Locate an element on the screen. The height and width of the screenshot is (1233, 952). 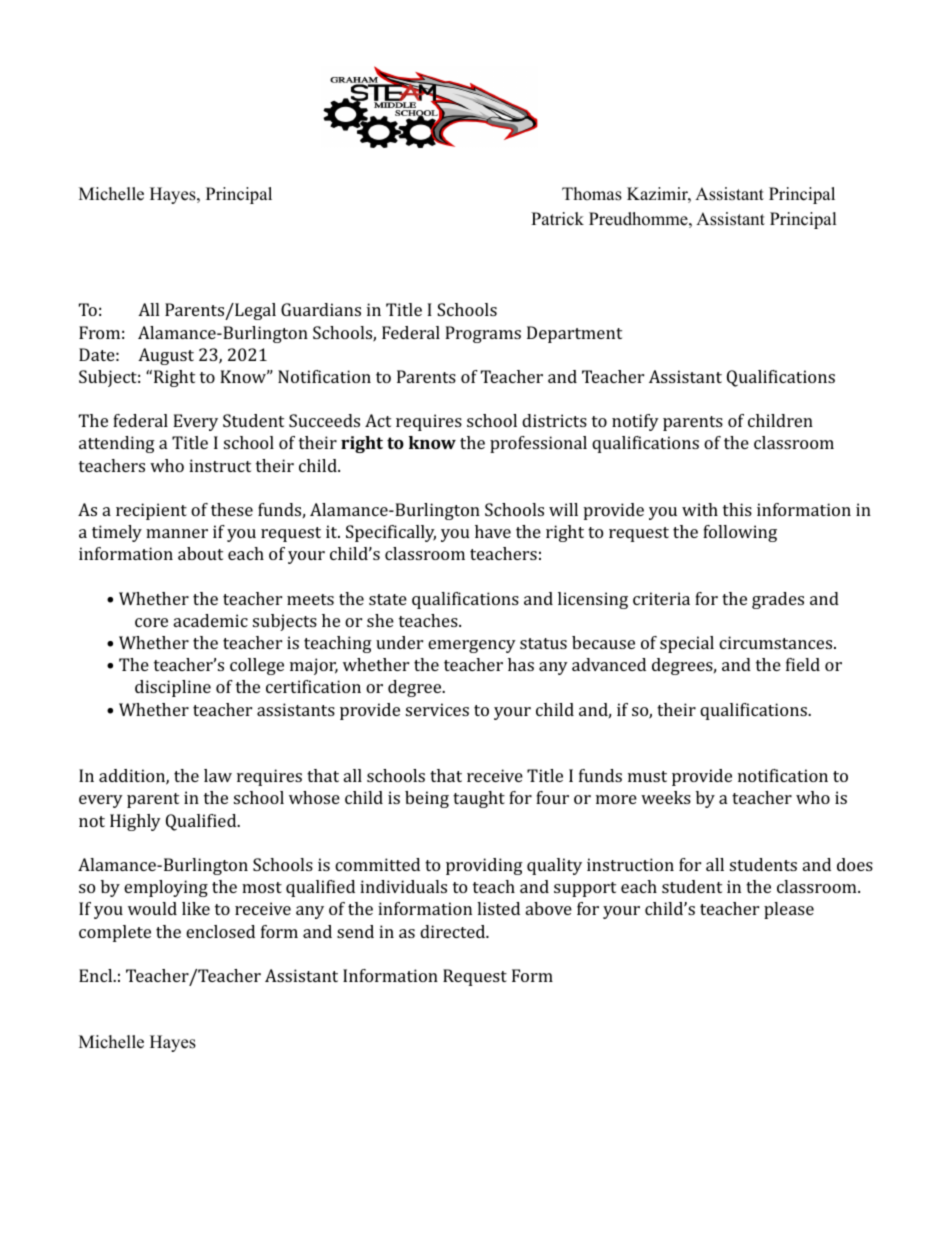
law is located at coordinates (218, 775).
